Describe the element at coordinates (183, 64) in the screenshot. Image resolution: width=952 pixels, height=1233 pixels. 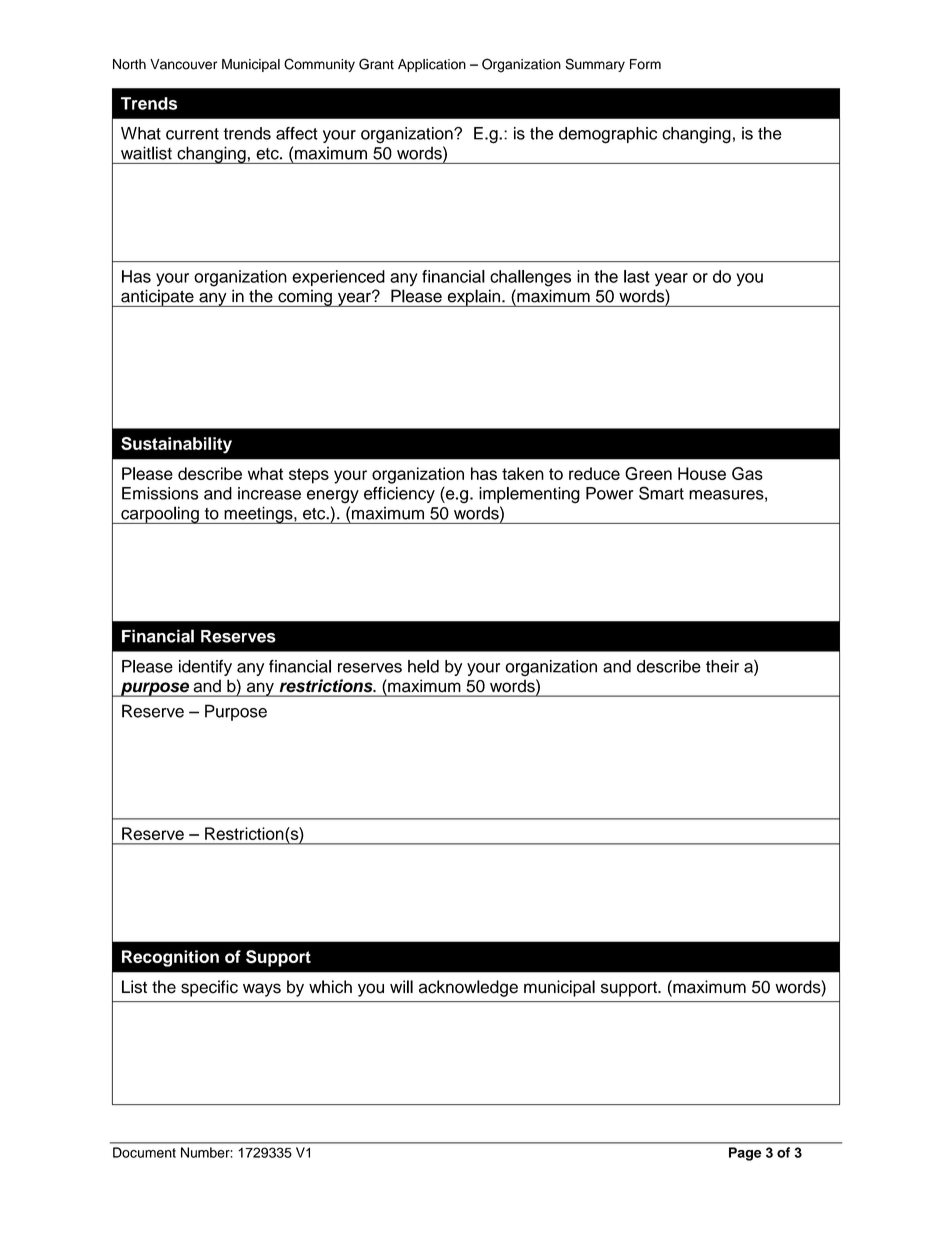
I see `Vancouver` at that location.
